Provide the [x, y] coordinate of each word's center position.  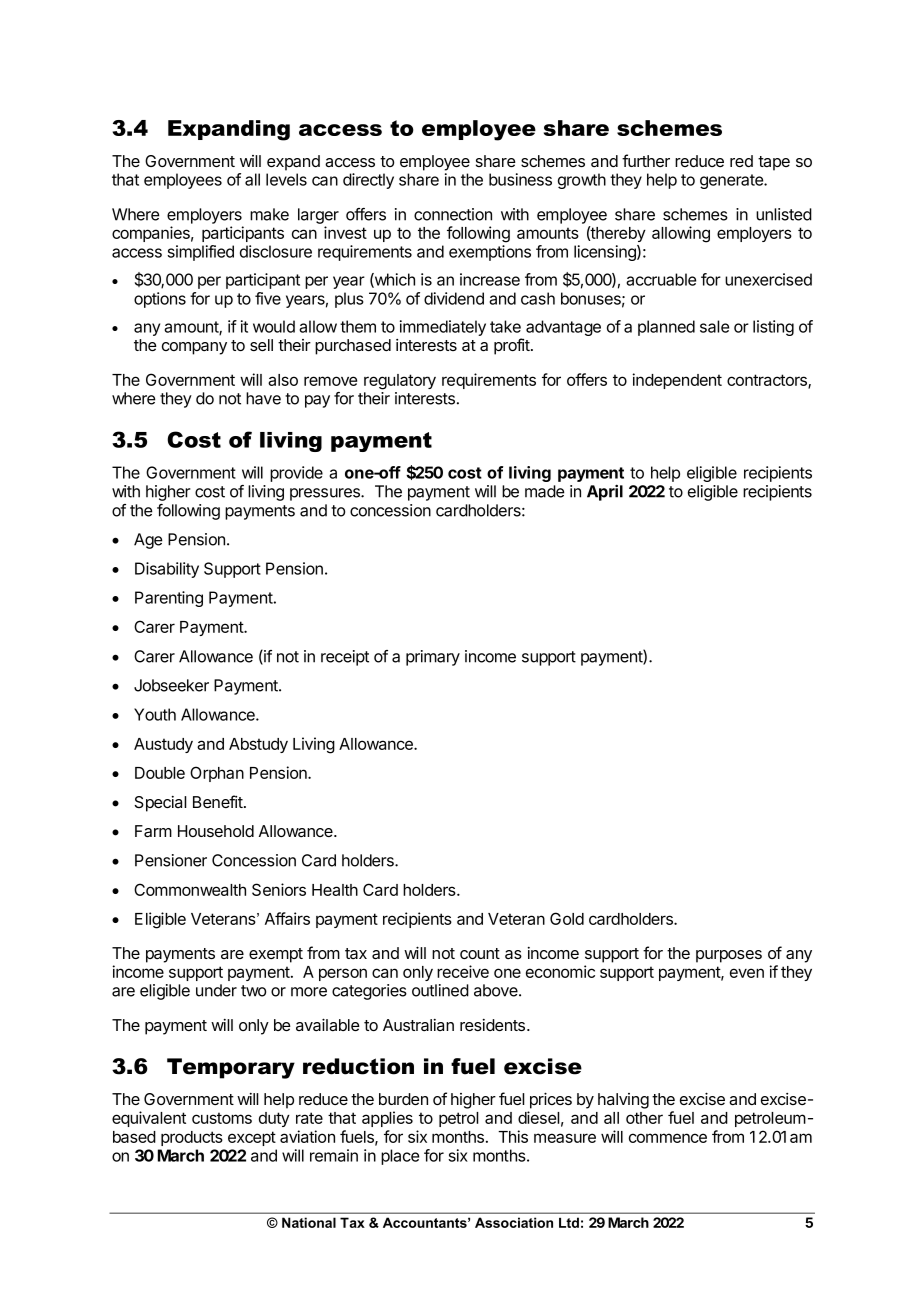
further [646, 160]
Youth [155, 714]
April [605, 492]
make [269, 214]
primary [433, 658]
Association [514, 1222]
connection [453, 214]
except [252, 1138]
